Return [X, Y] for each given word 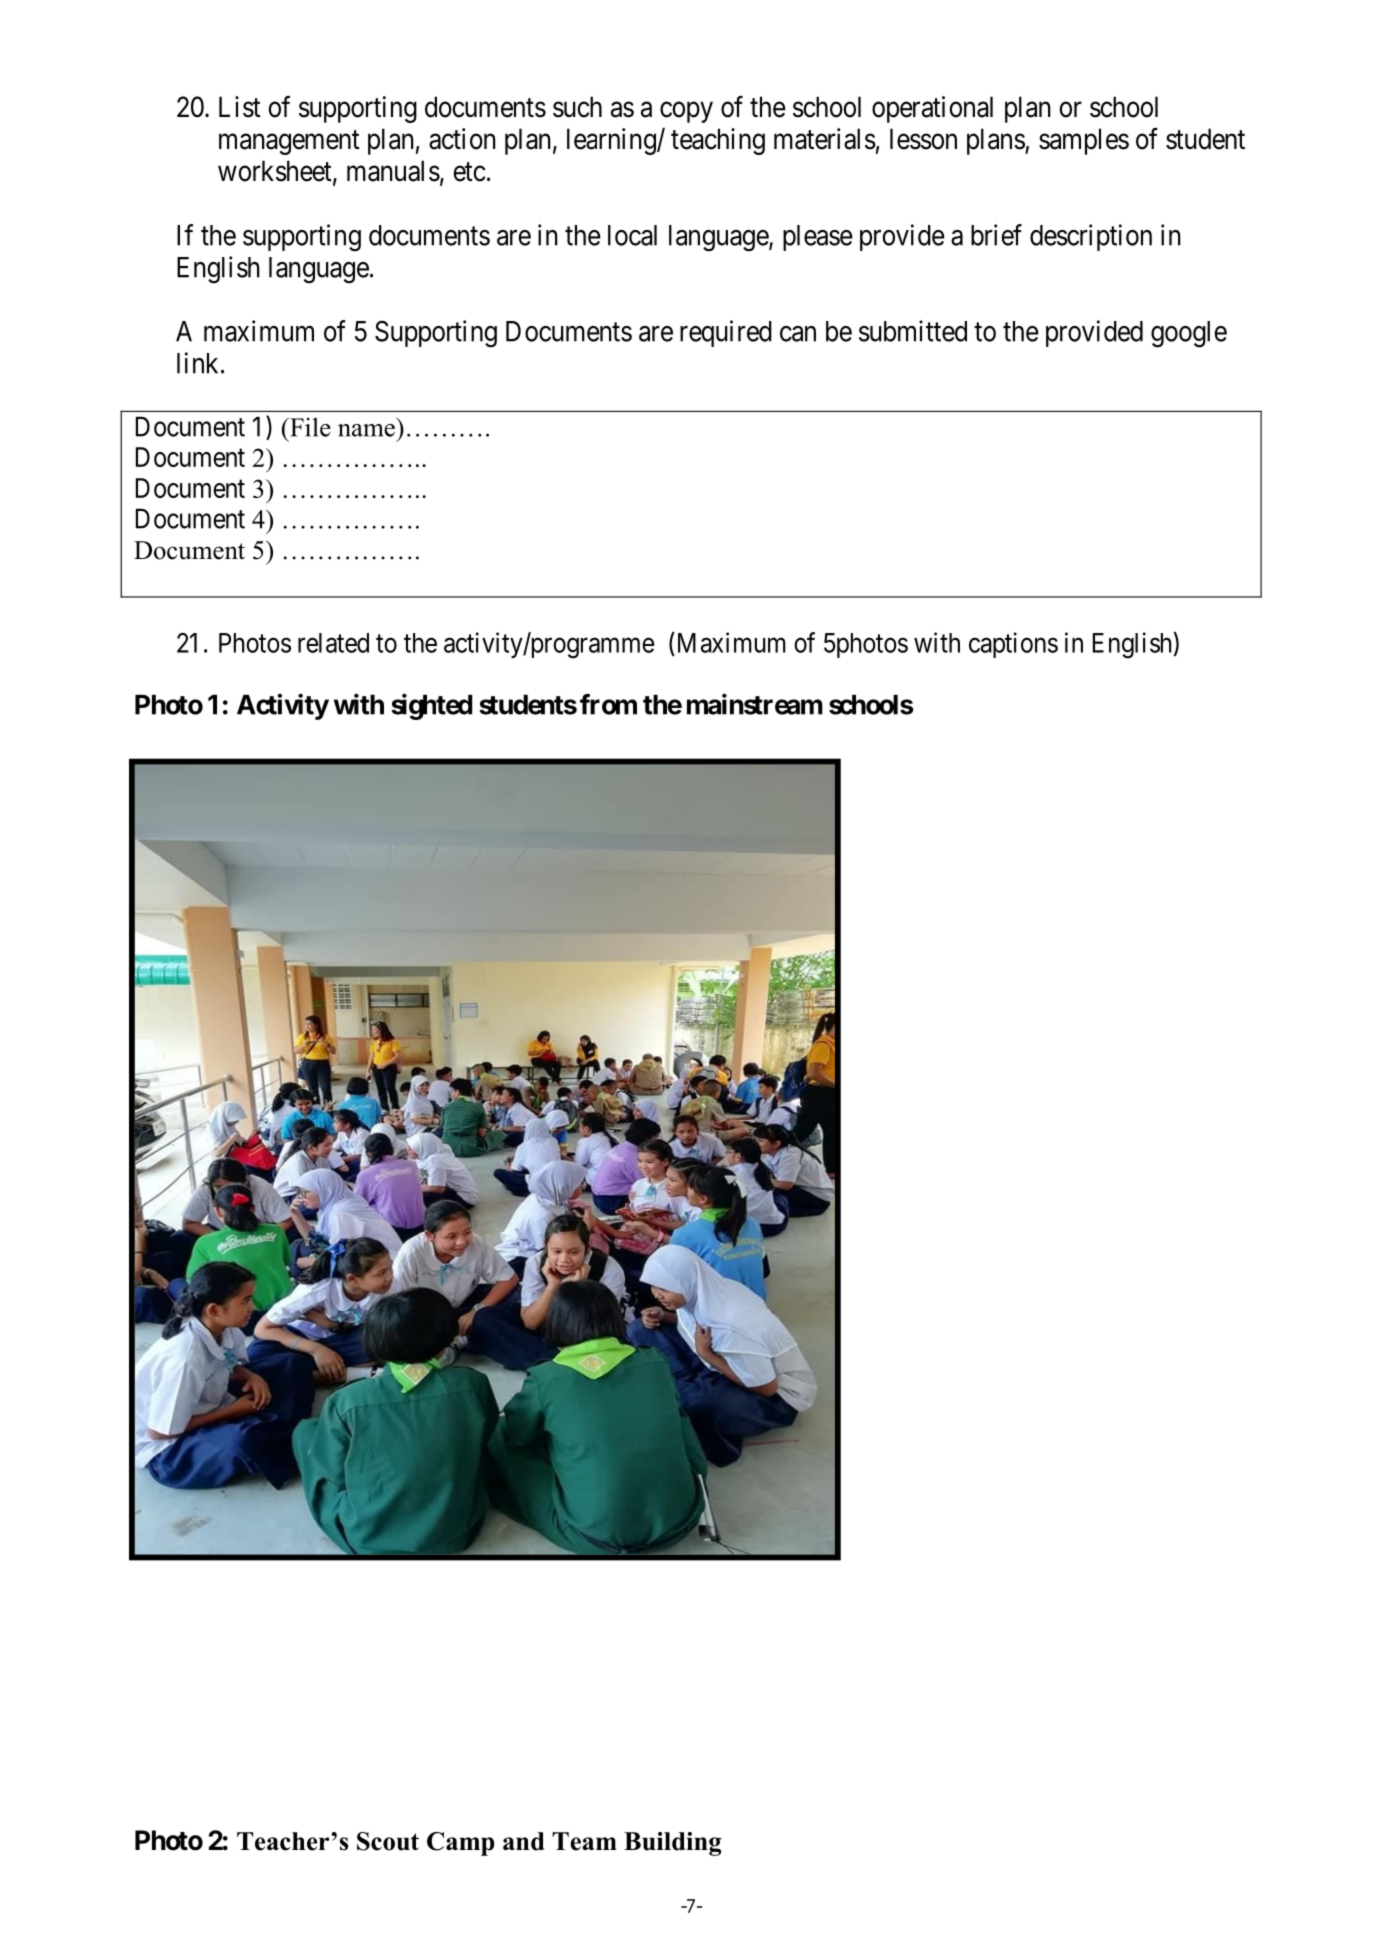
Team [584, 1841]
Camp [460, 1844]
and [524, 1841]
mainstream [755, 704]
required [726, 333]
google [1189, 334]
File [309, 427]
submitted [913, 331]
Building [672, 1844]
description [1091, 237]
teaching [718, 141]
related [333, 643]
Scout [388, 1841]
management [289, 142]
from [608, 704]
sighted [431, 706]
